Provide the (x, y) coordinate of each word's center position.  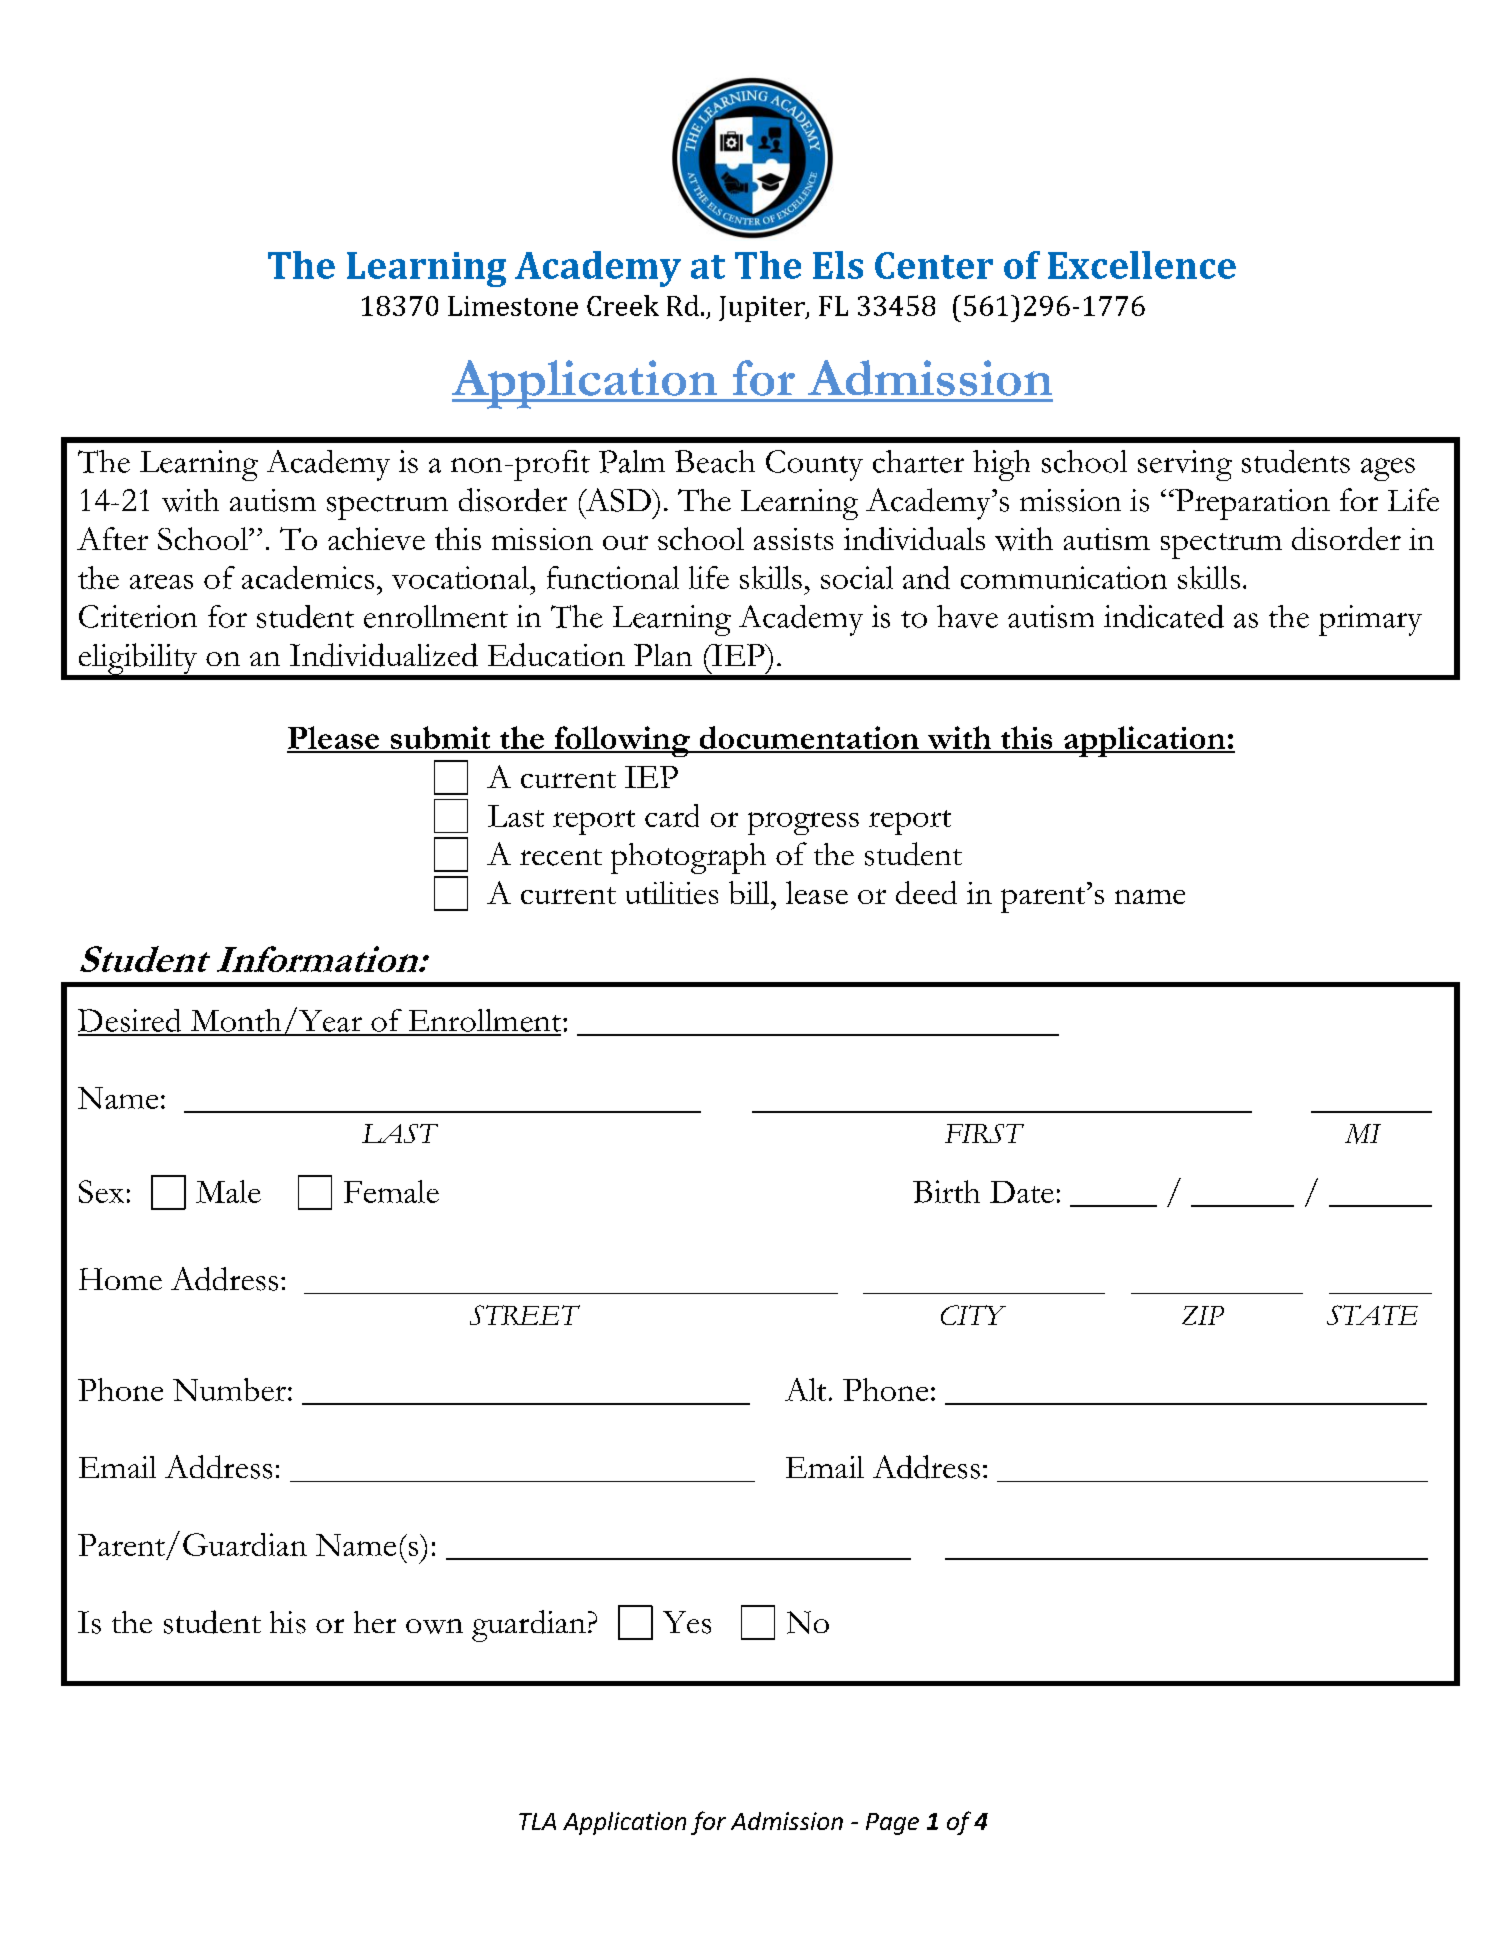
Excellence (1142, 265)
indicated (1164, 616)
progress (803, 823)
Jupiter (763, 309)
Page (892, 1824)
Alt (805, 1389)
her (375, 1622)
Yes (687, 1622)
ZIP (1203, 1315)
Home (120, 1279)
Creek (623, 305)
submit (440, 739)
